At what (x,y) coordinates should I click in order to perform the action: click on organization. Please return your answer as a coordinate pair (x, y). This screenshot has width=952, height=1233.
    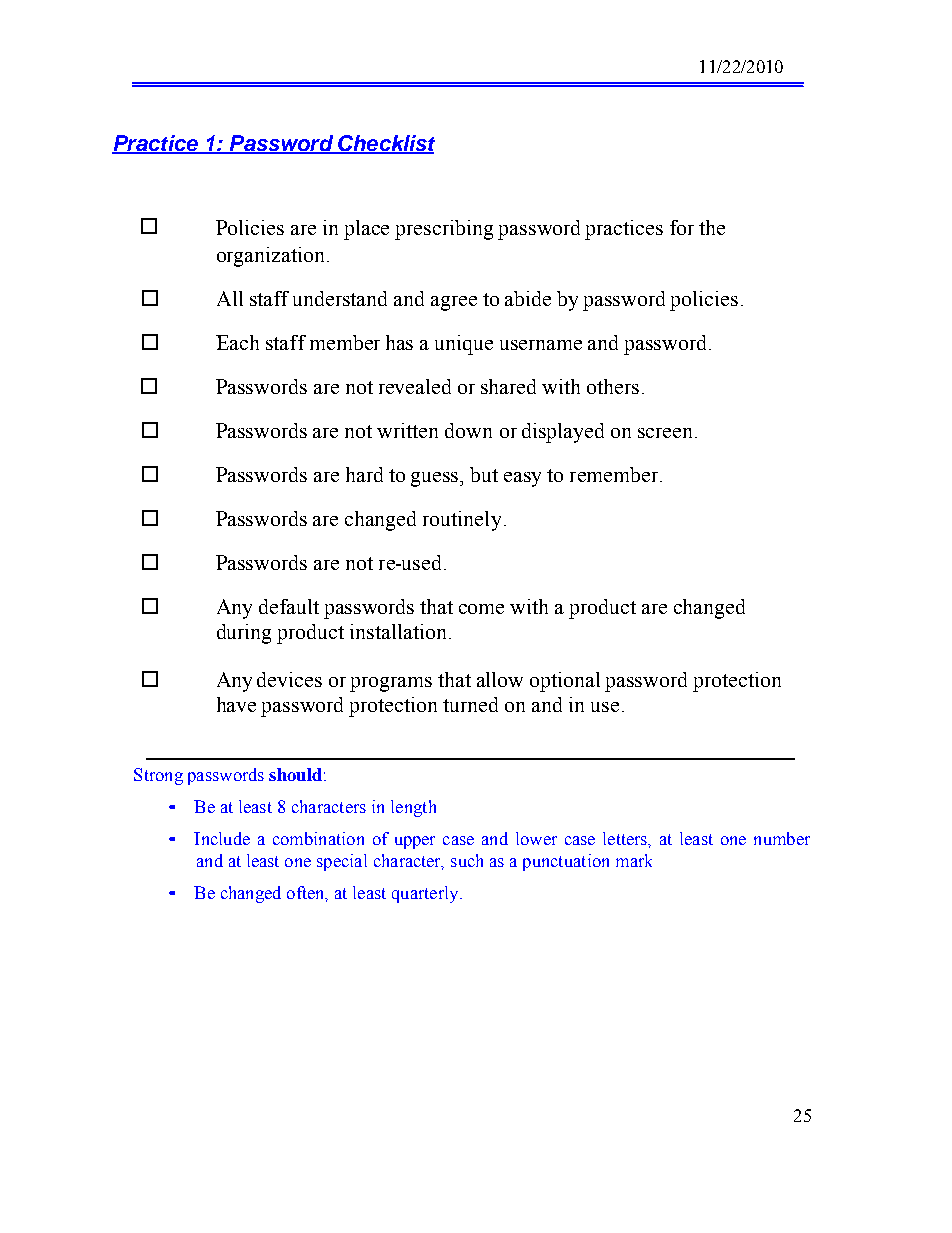
    Looking at the image, I should click on (270, 257).
